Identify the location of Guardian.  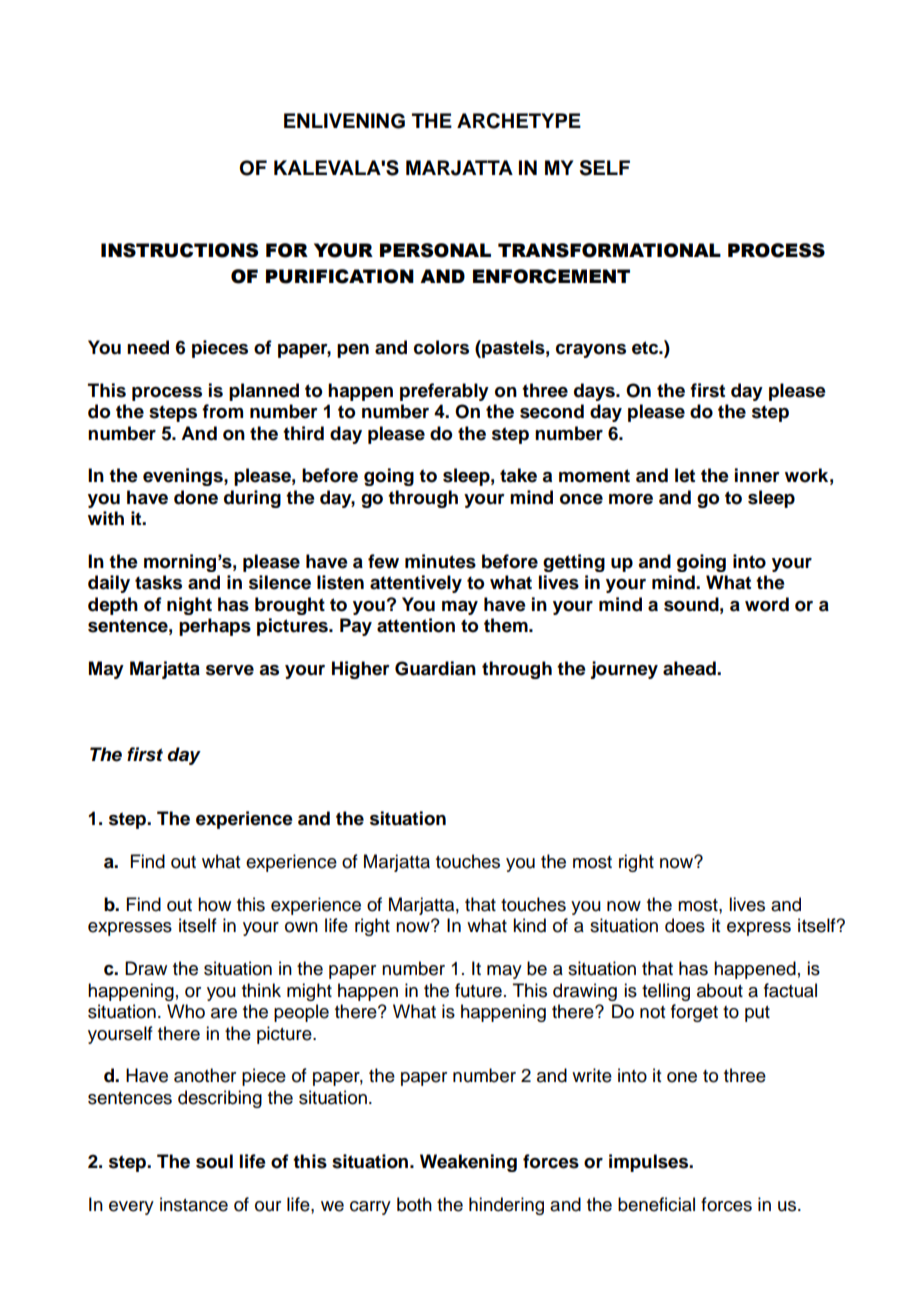
(435, 668).
